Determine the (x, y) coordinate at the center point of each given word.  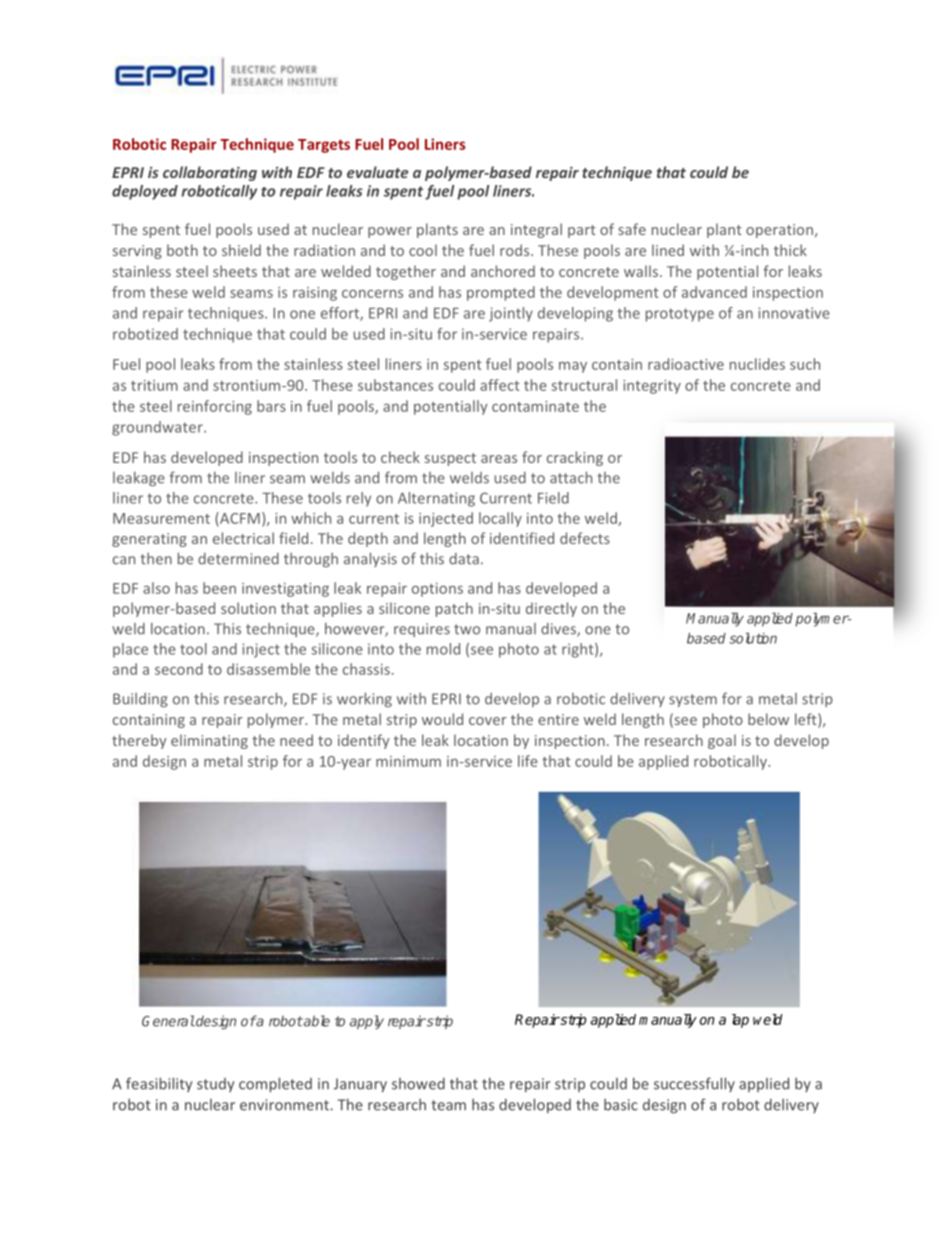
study (215, 1085)
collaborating (210, 173)
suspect (450, 459)
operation (779, 231)
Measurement (161, 518)
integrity (652, 387)
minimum (408, 761)
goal (722, 741)
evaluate (377, 172)
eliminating (209, 741)
